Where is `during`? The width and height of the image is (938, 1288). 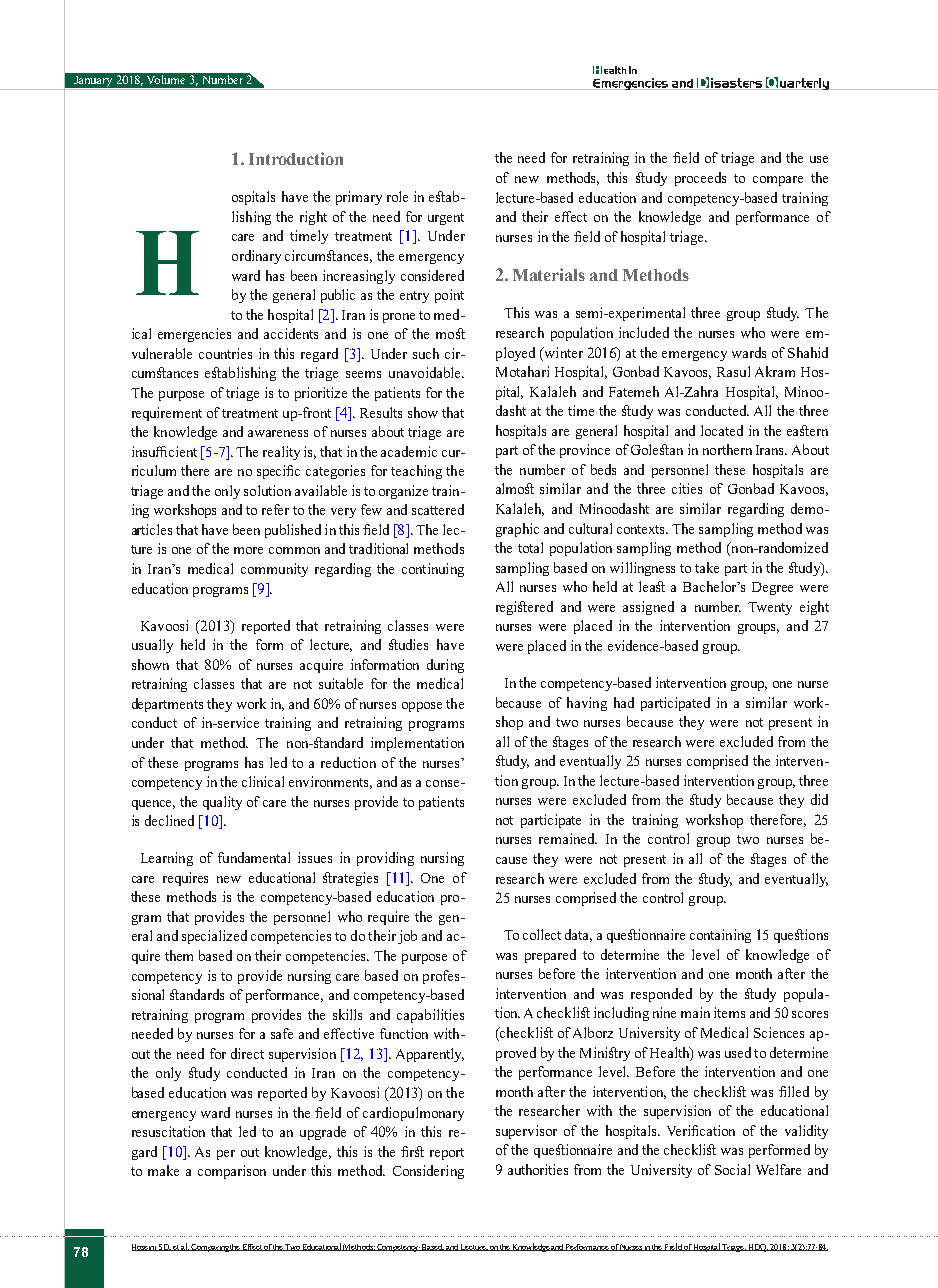 during is located at coordinates (445, 666).
